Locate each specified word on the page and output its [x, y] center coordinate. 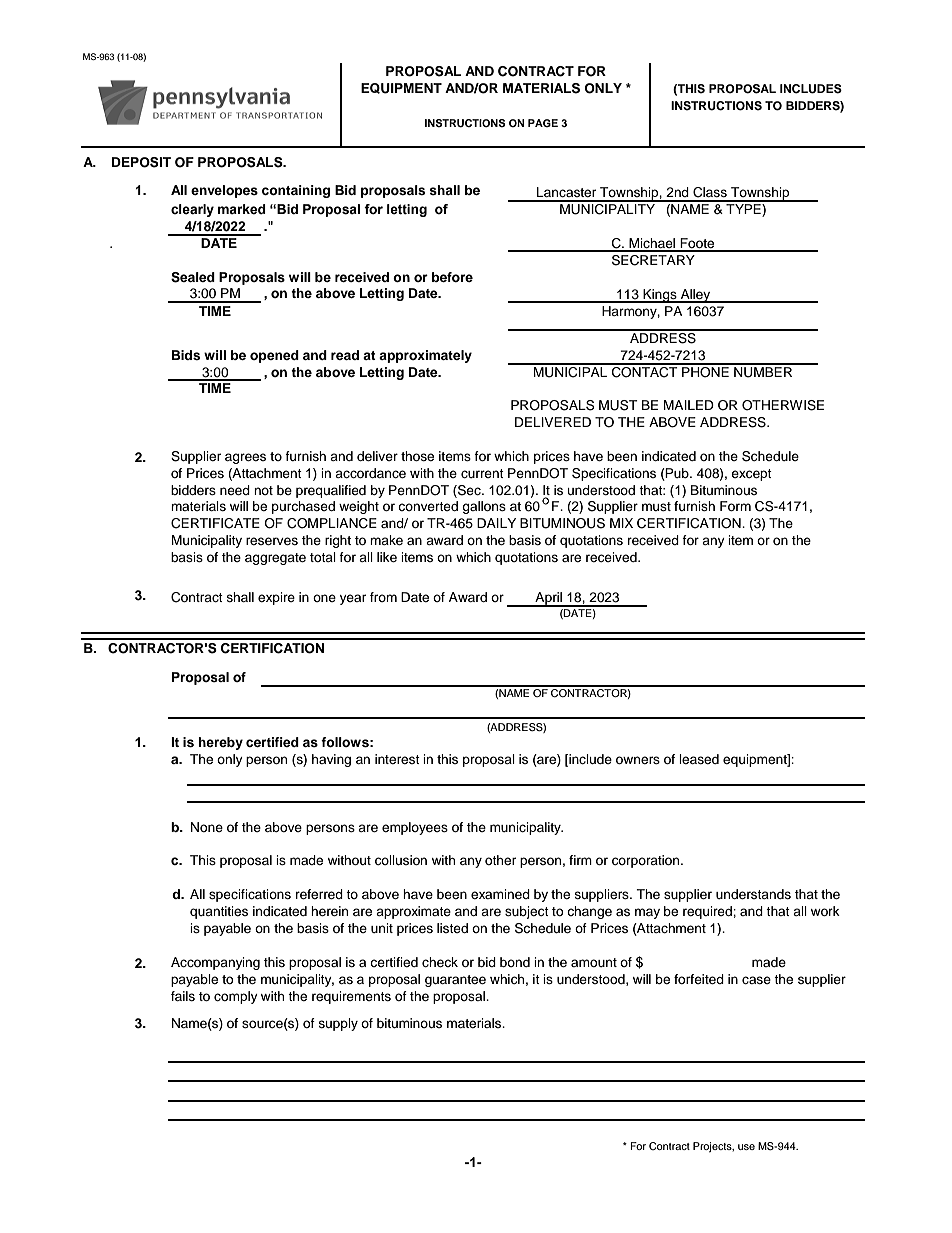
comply [236, 997]
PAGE [543, 123]
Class [710, 192]
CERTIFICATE [215, 523]
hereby [220, 743]
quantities [219, 912]
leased [699, 759]
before [452, 277]
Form [735, 506]
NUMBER [763, 371]
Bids [186, 355]
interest [397, 759]
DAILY [496, 523]
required [708, 912]
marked [242, 209]
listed [452, 928]
